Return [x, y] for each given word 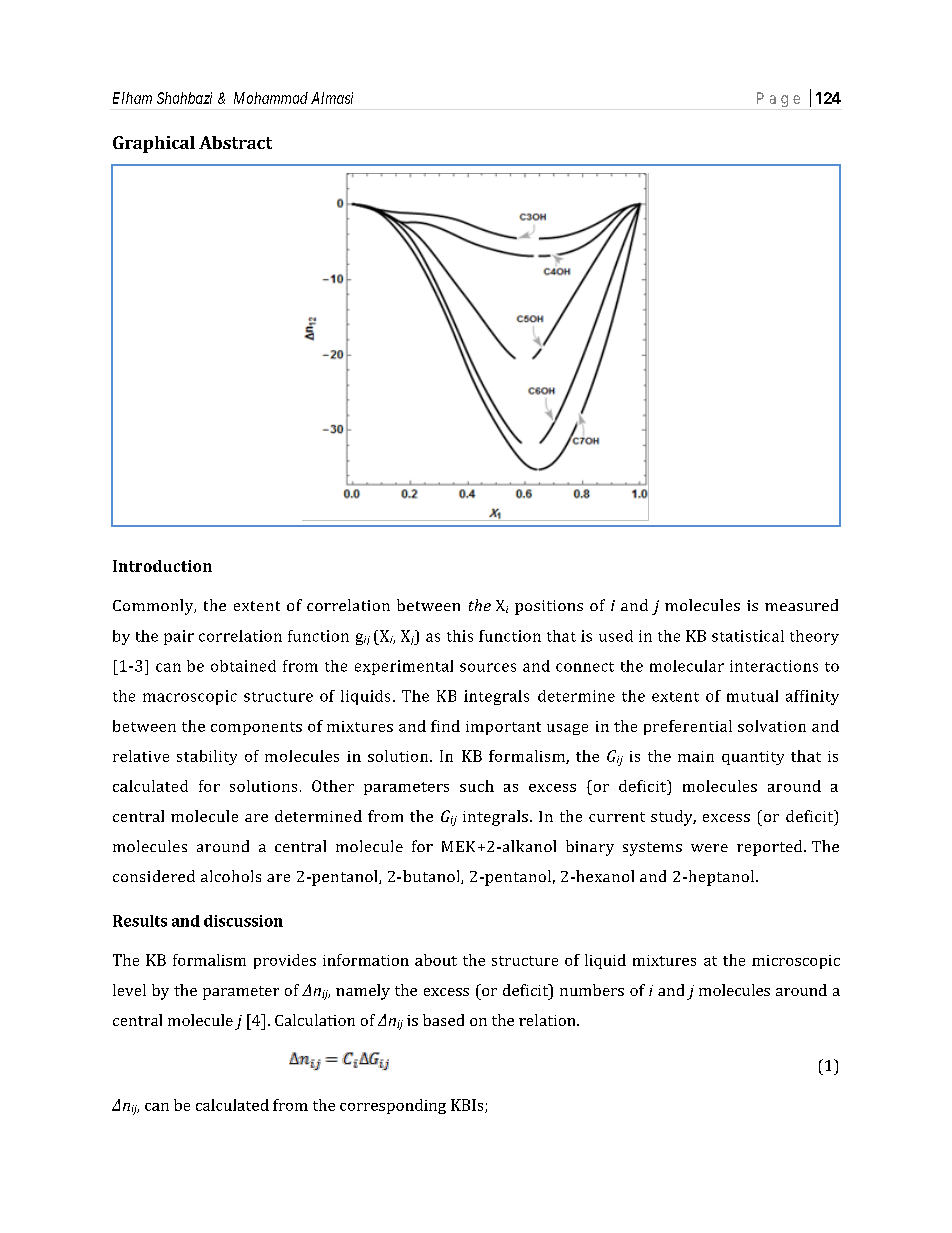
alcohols [231, 876]
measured [801, 605]
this [460, 636]
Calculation [315, 1020]
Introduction [162, 566]
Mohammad [271, 98]
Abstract [235, 142]
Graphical [154, 144]
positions [549, 607]
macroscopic [190, 697]
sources [488, 667]
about [436, 960]
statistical [748, 636]
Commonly [154, 607]
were [709, 848]
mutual [752, 696]
